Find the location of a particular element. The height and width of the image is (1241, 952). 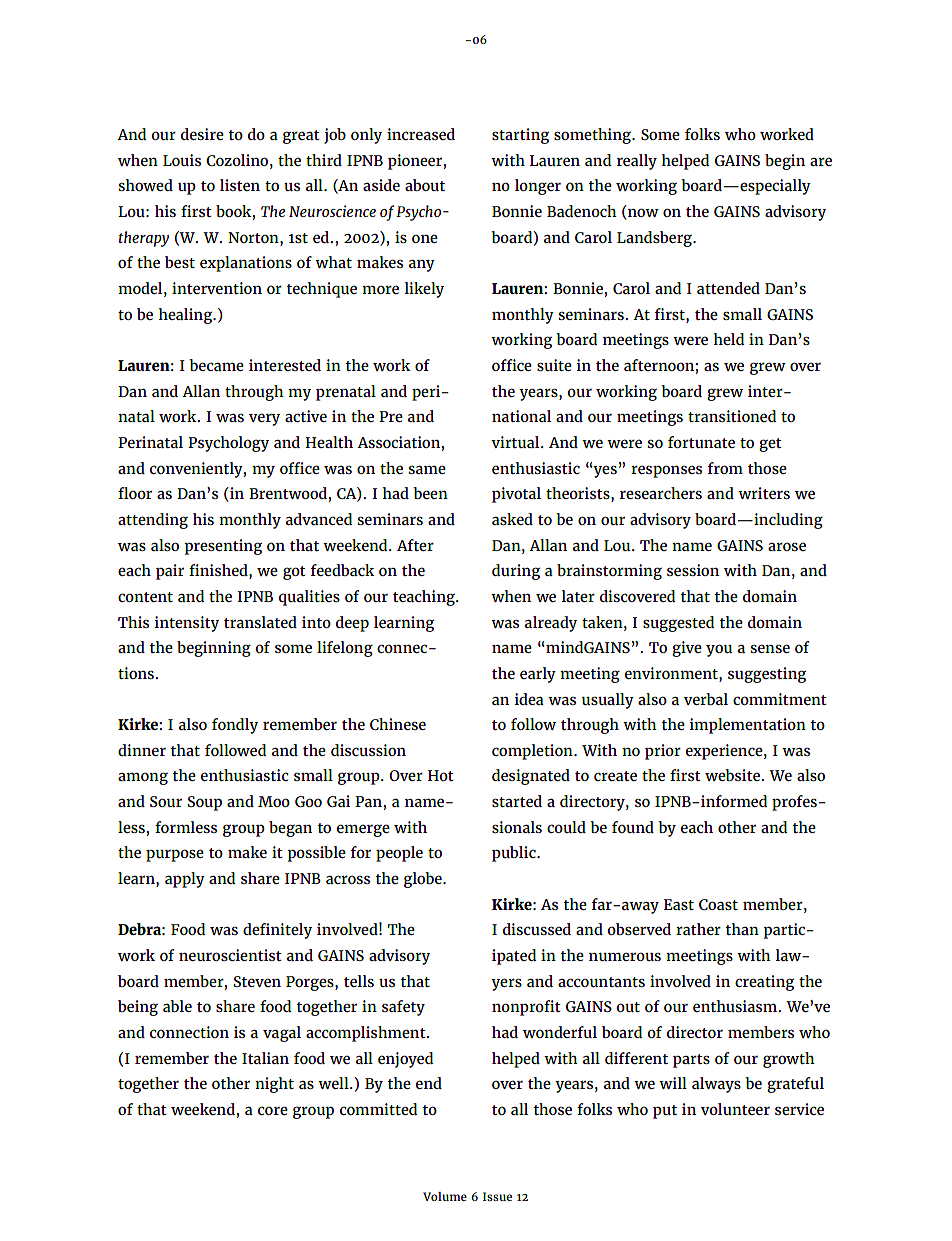

about is located at coordinates (425, 185).
